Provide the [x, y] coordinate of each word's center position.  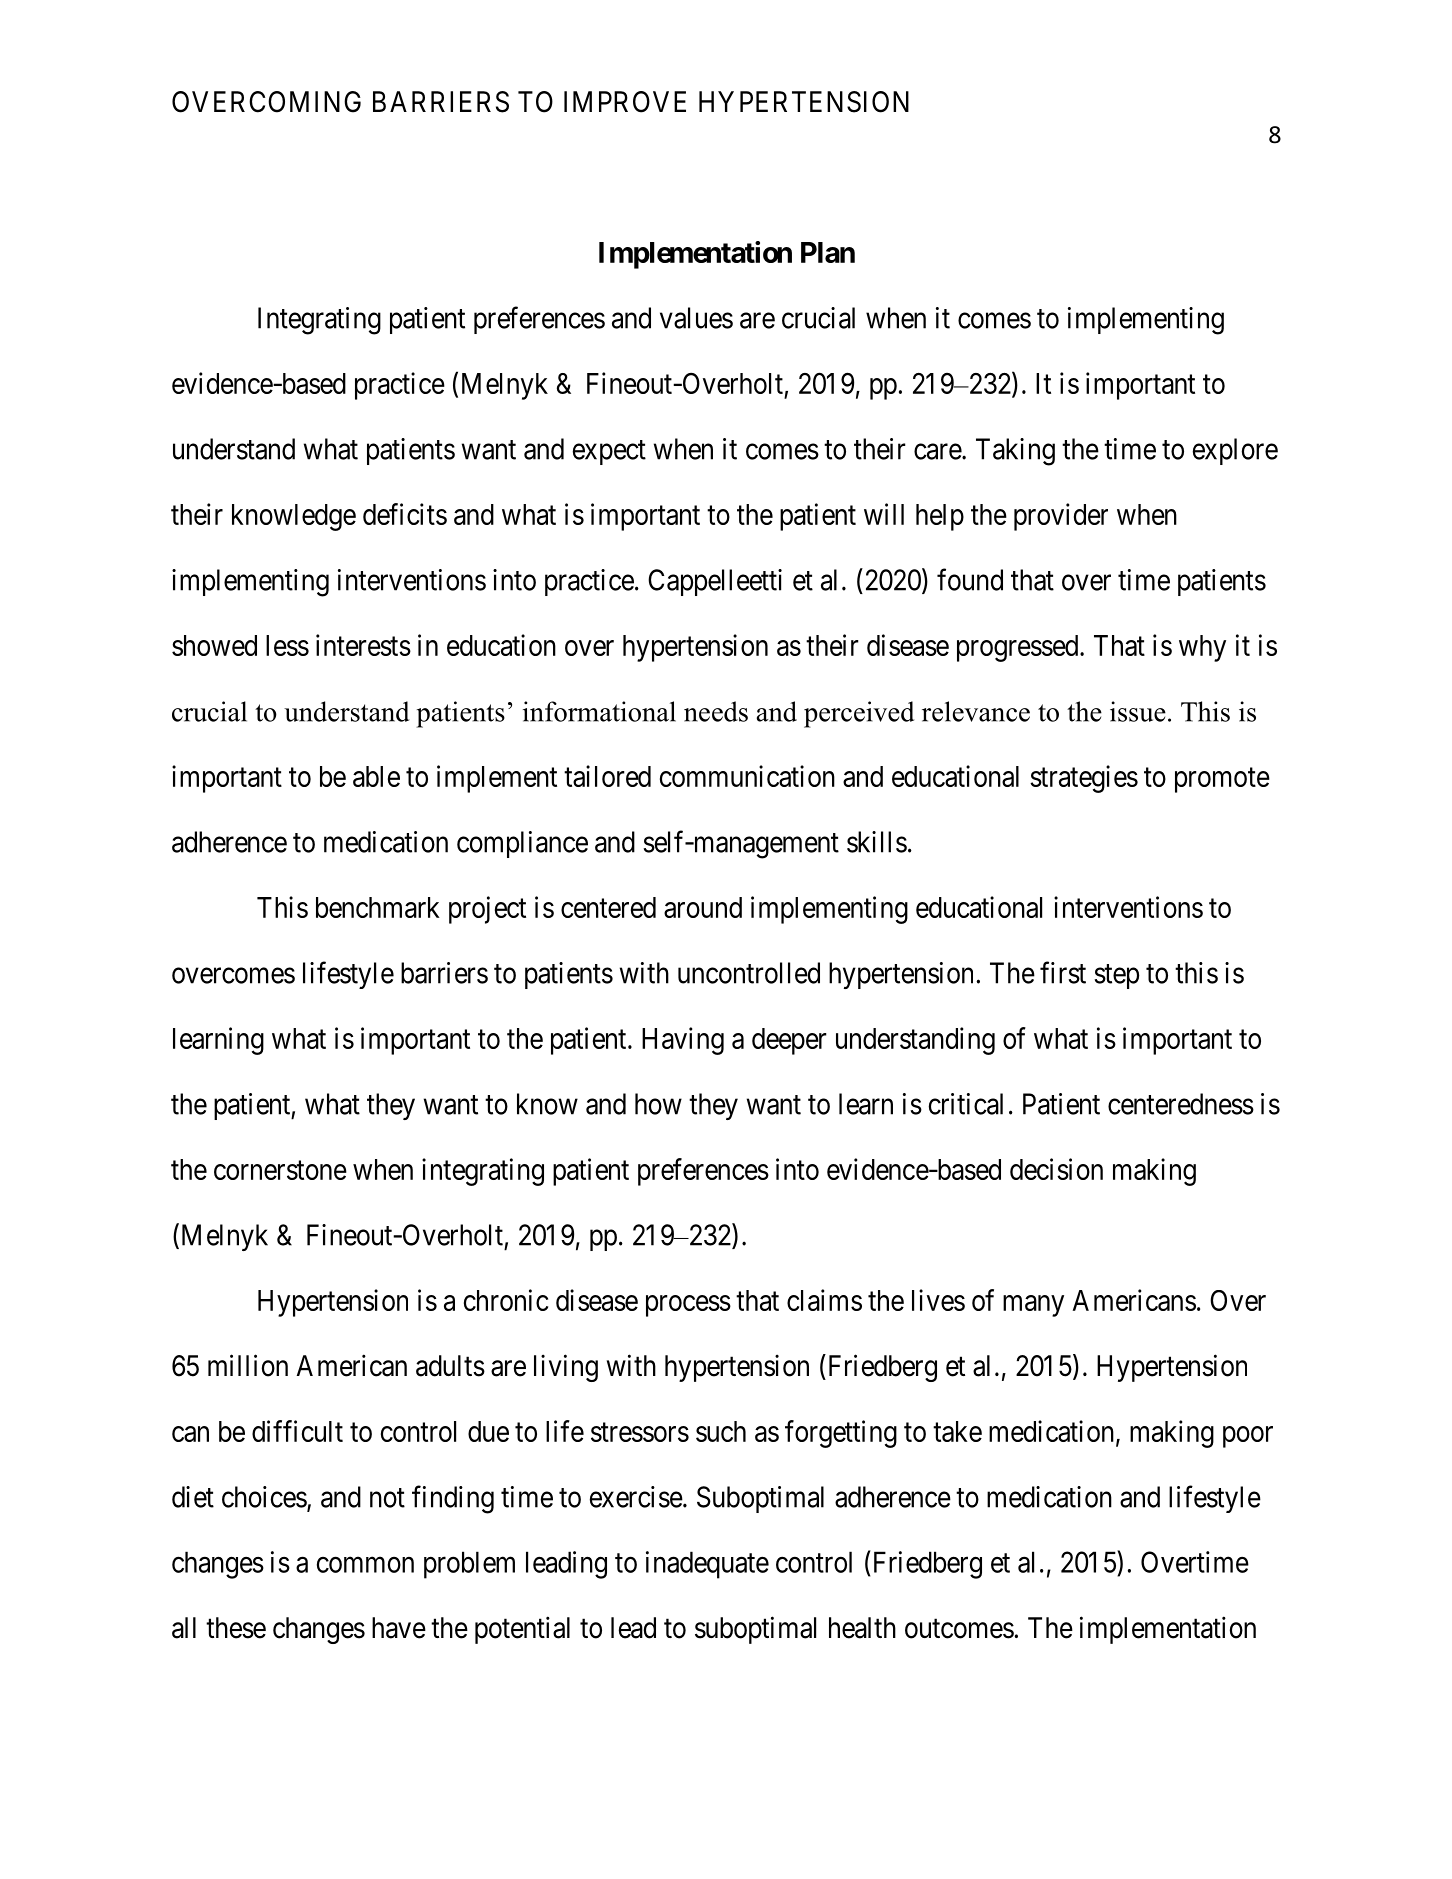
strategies [1084, 779]
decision [1056, 1169]
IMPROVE [625, 102]
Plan [828, 252]
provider [1061, 517]
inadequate [707, 1565]
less [287, 645]
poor [1248, 1437]
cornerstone [280, 1170]
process [688, 1306]
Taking [1015, 452]
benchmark [378, 907]
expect [609, 452]
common [365, 1565]
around [703, 907]
